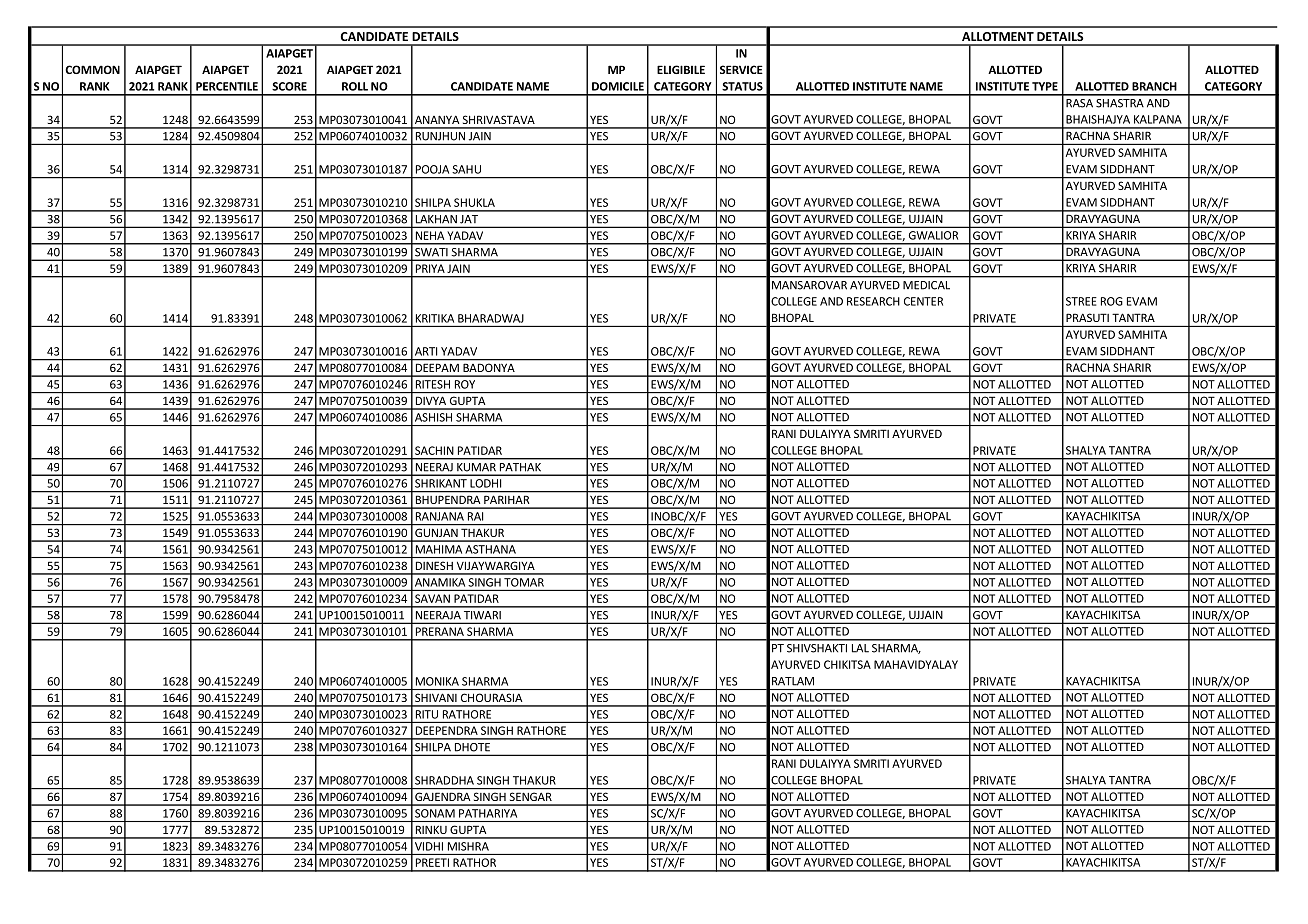 Image resolution: width=1308 pixels, height=924 pixels. What do you see at coordinates (444, 780) in the screenshot?
I see `SHRADDHA` at bounding box center [444, 780].
